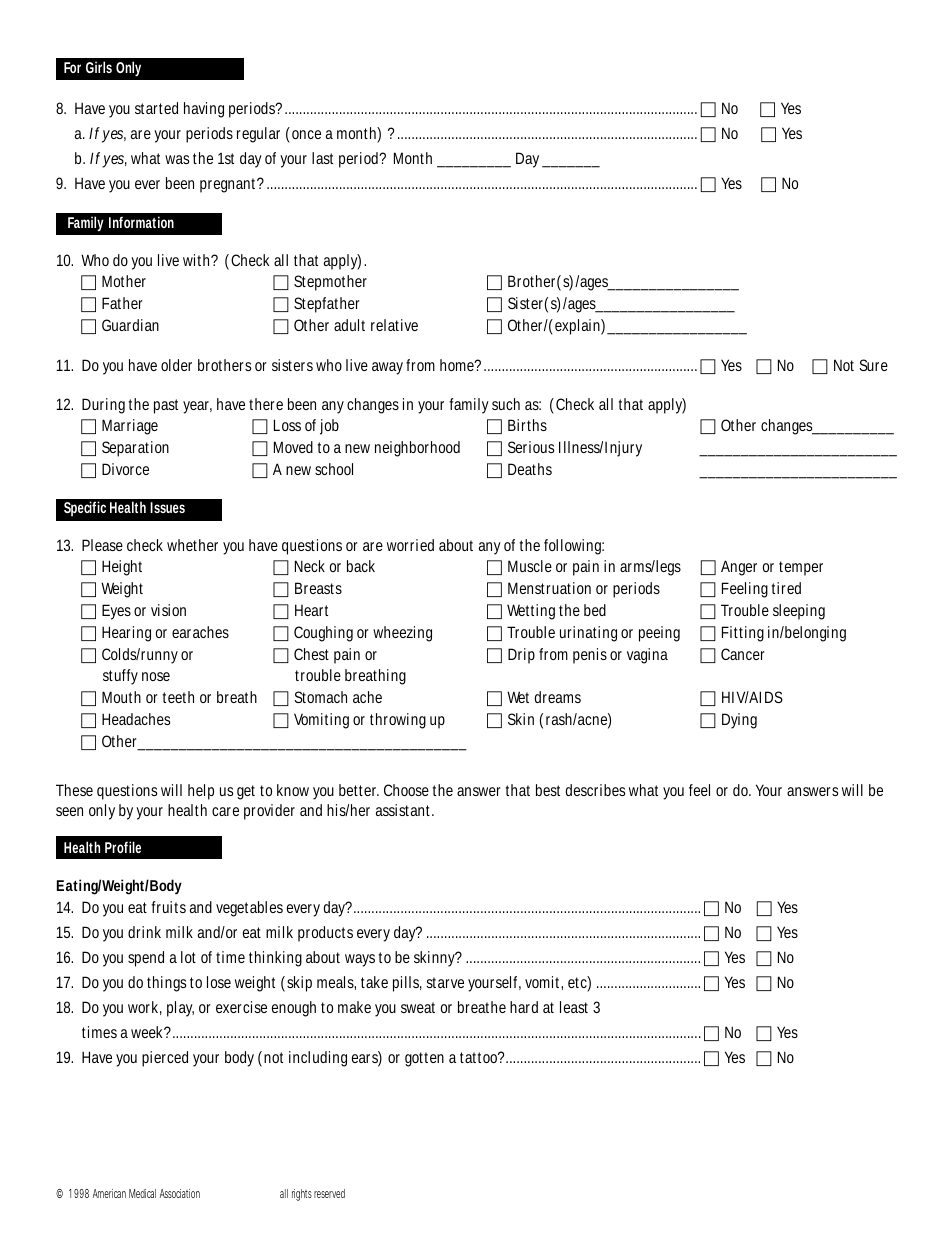 The height and width of the screenshot is (1233, 952). I want to click on Association, so click(180, 1193).
